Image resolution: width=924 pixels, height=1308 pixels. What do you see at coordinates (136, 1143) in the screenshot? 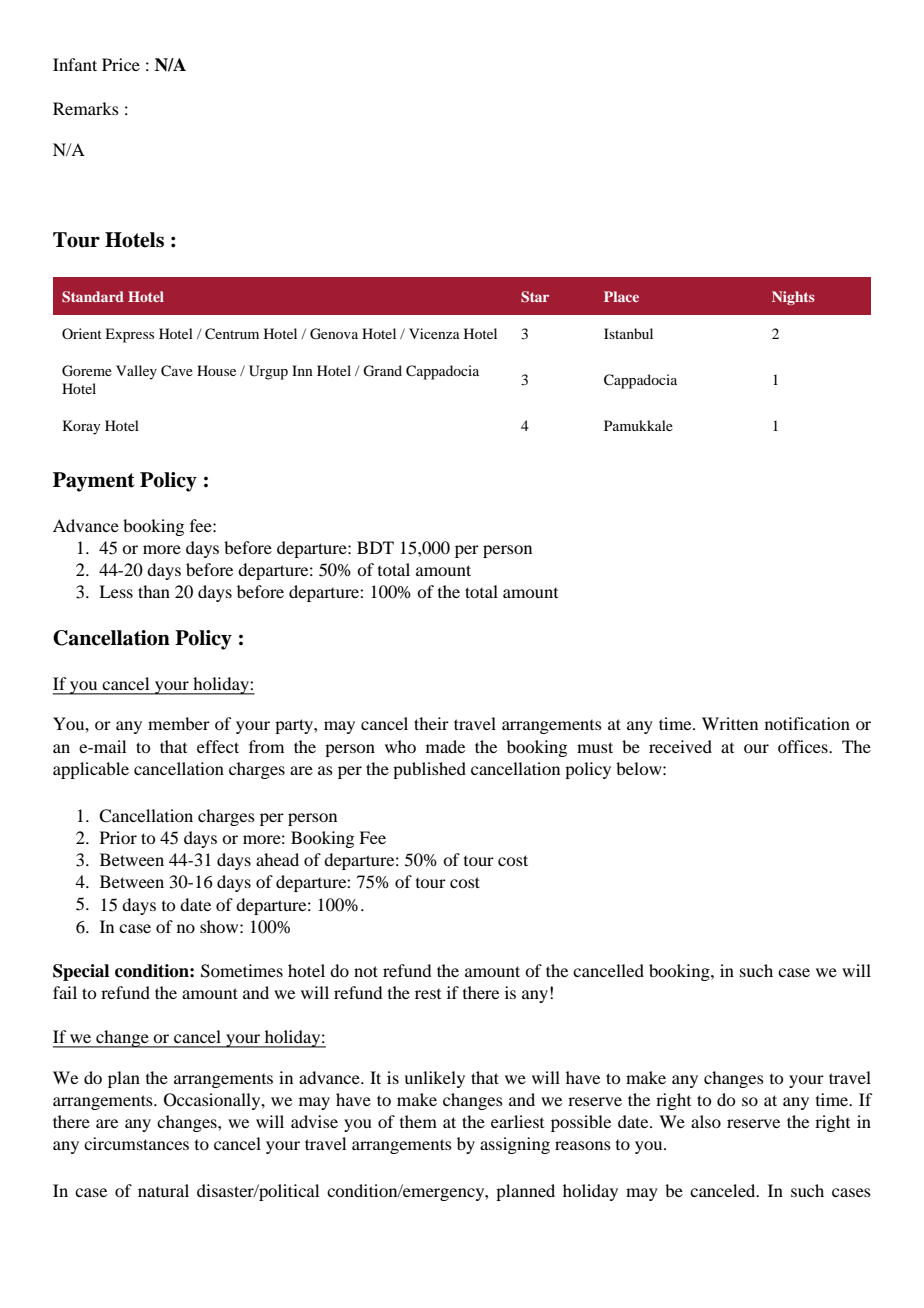
I see `circumstances` at bounding box center [136, 1143].
